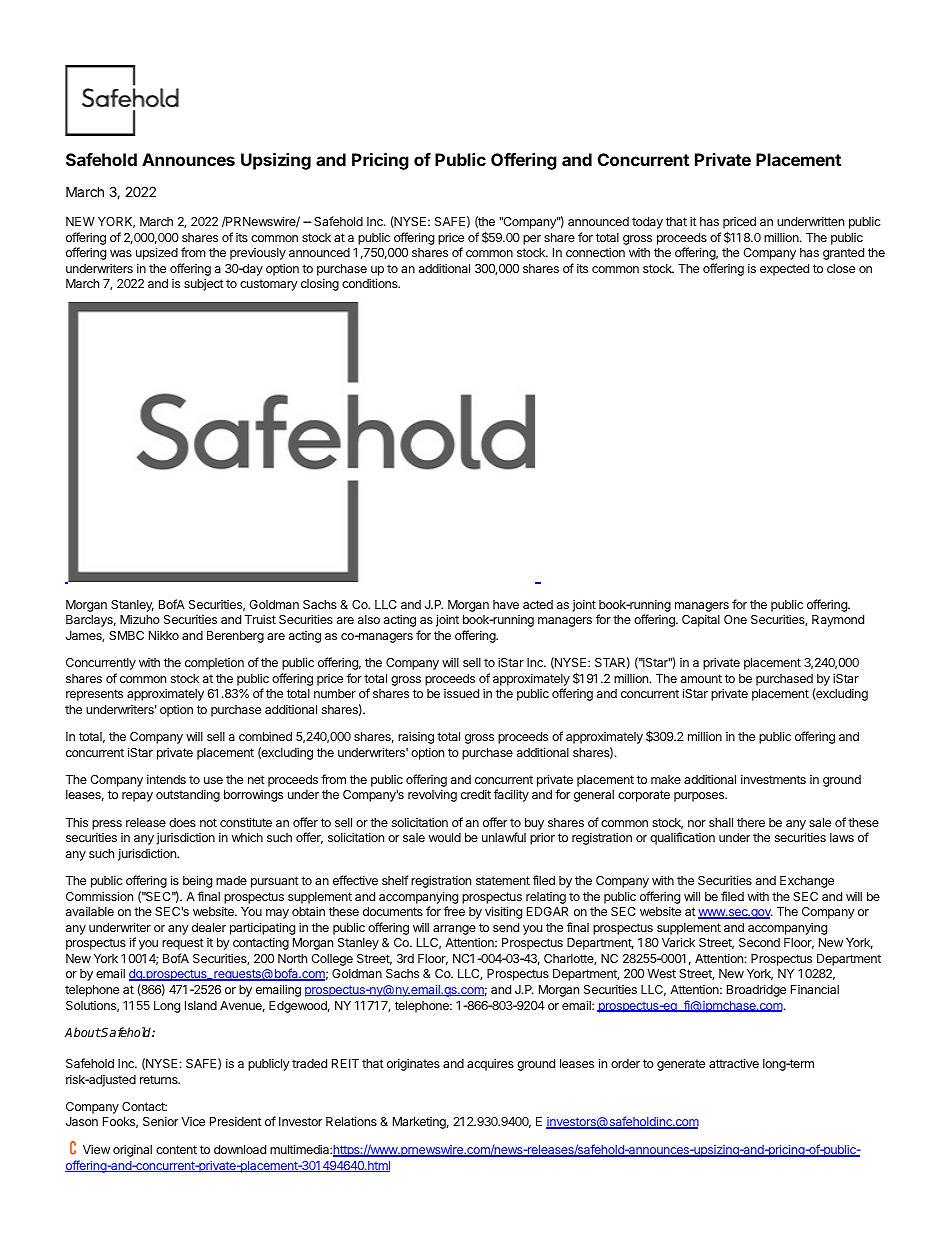 Image resolution: width=952 pixels, height=1233 pixels. Describe the element at coordinates (506, 604) in the document. I see `have` at that location.
